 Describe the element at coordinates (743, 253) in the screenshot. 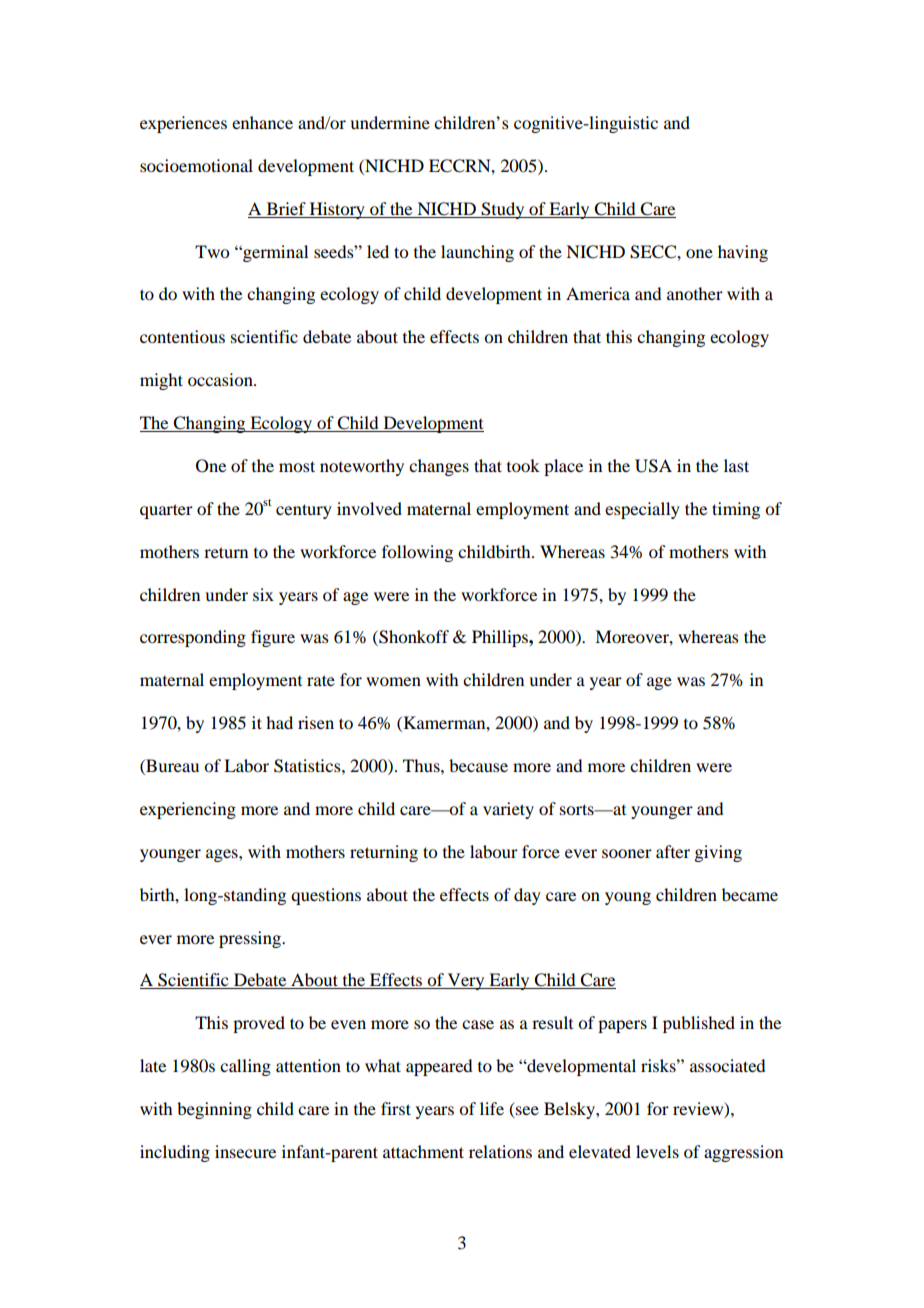

I see `having` at that location.
